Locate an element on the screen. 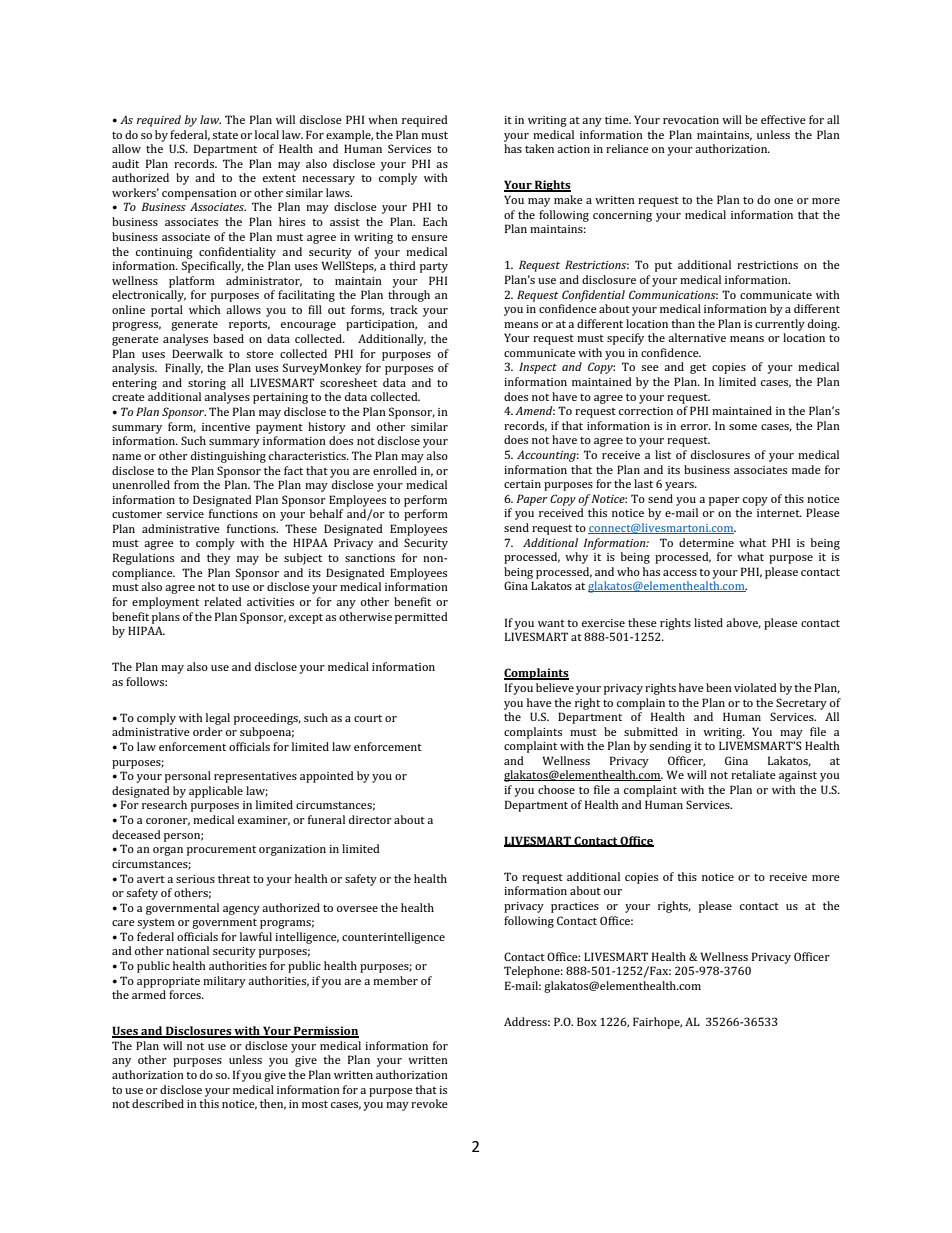 This screenshot has height=1233, width=952. related is located at coordinates (223, 601).
